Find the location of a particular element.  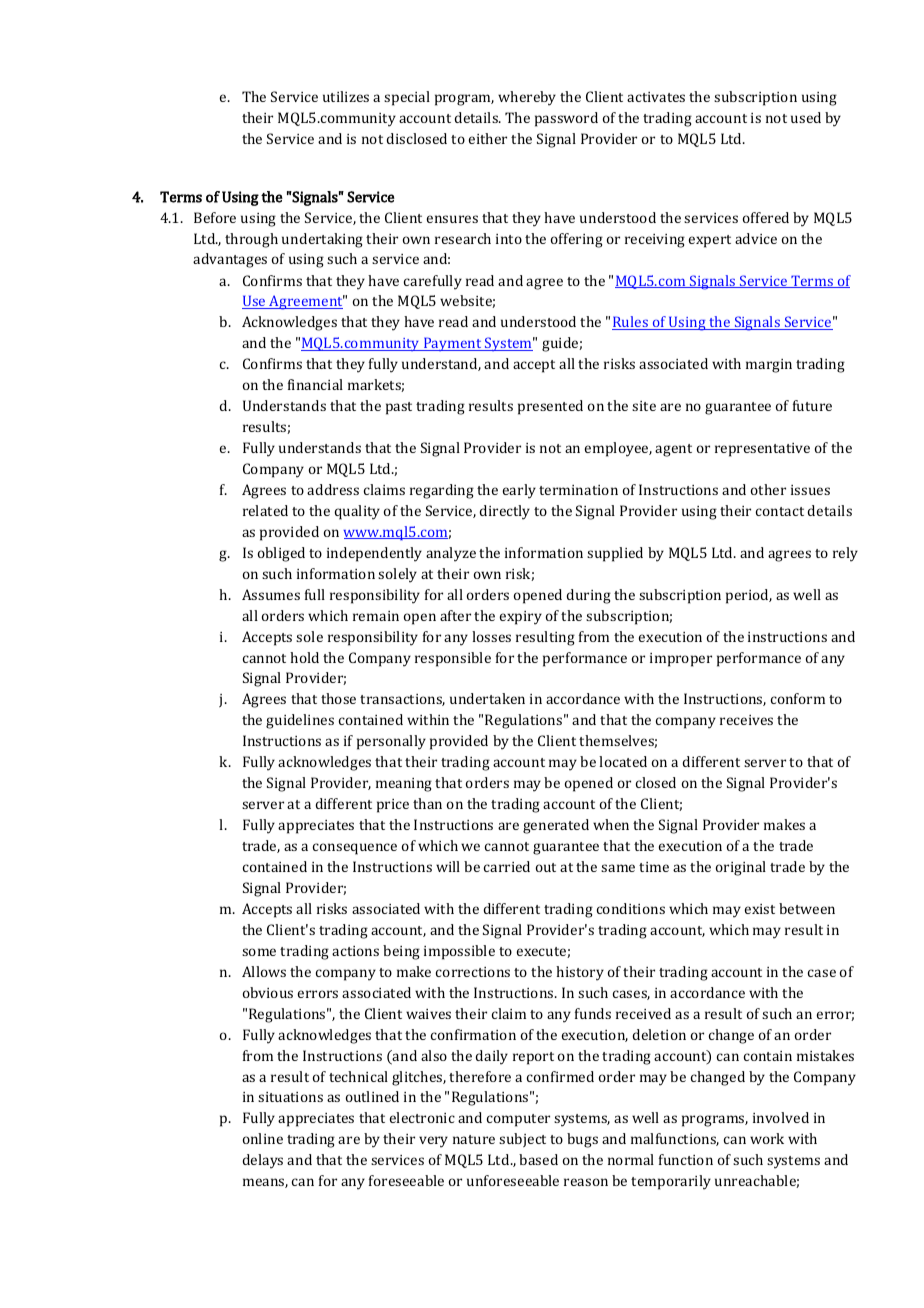

original is located at coordinates (741, 868).
